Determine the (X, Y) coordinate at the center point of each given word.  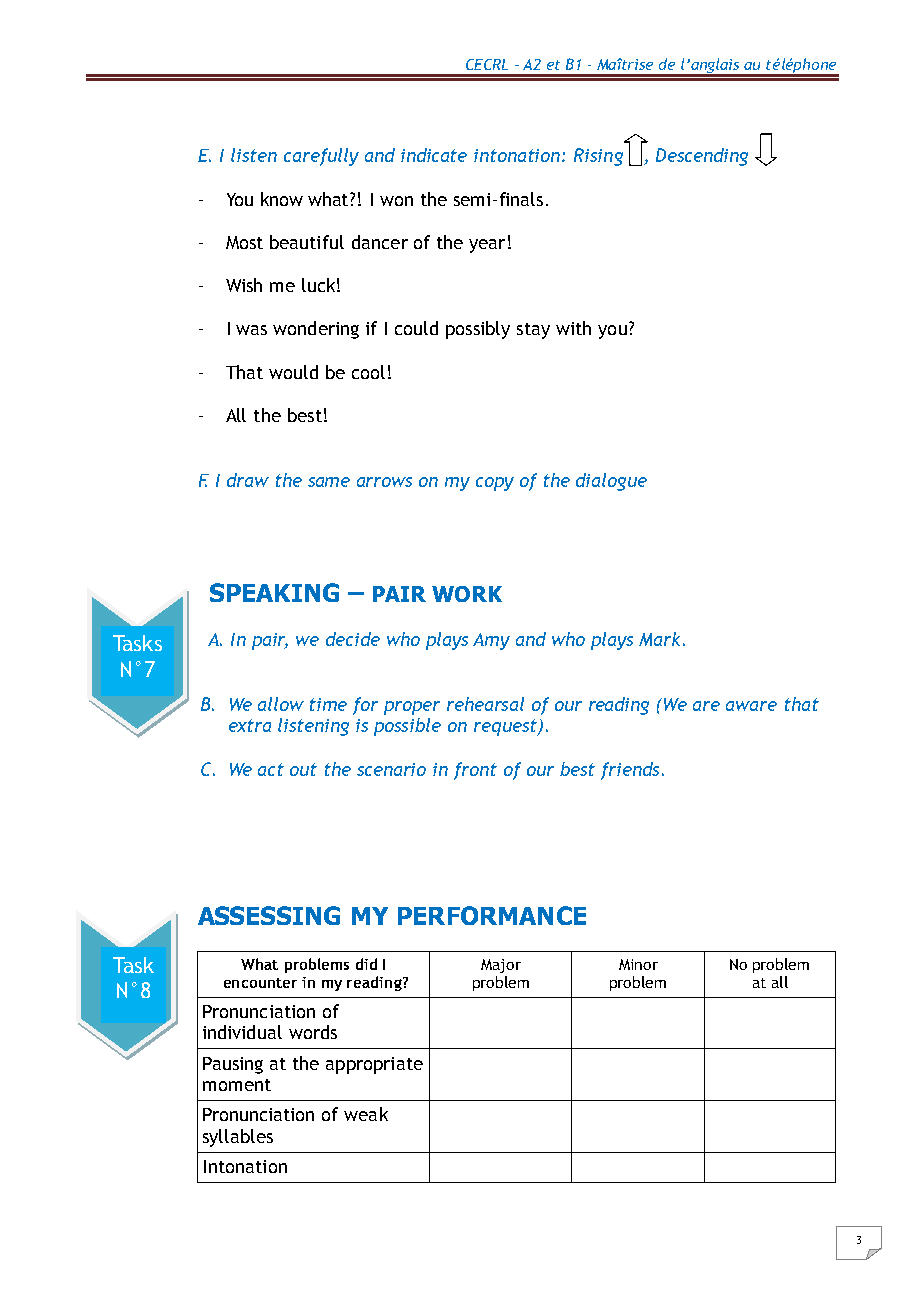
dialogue (611, 482)
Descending (702, 157)
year (487, 246)
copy (495, 484)
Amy (491, 641)
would (293, 372)
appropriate (374, 1065)
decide (353, 639)
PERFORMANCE (492, 915)
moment (237, 1085)
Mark (659, 639)
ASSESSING (269, 915)
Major (501, 966)
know (282, 199)
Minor (638, 964)
